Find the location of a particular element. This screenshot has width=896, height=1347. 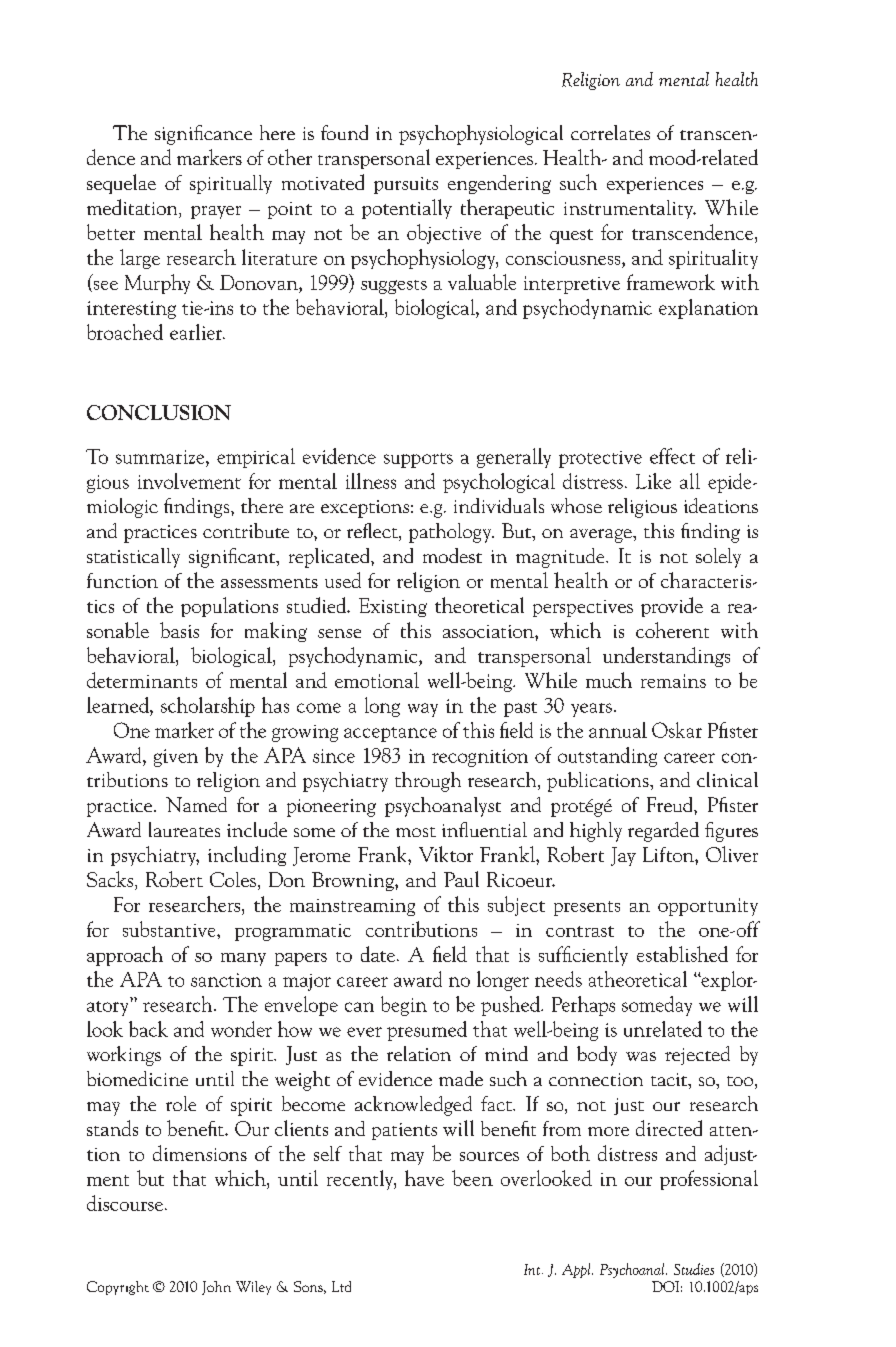

pathology is located at coordinates (451, 533).
